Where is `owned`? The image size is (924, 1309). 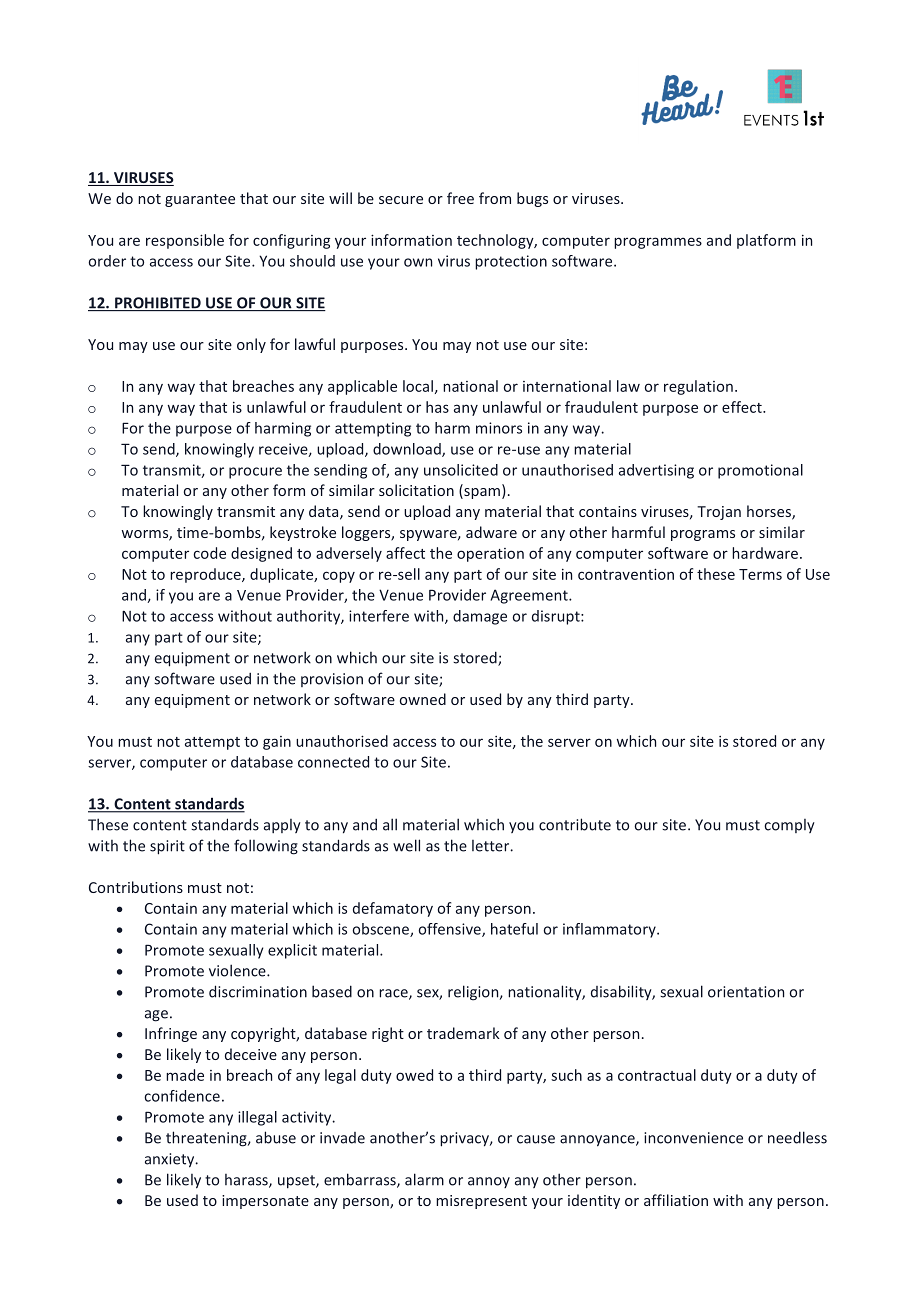 owned is located at coordinates (423, 699).
